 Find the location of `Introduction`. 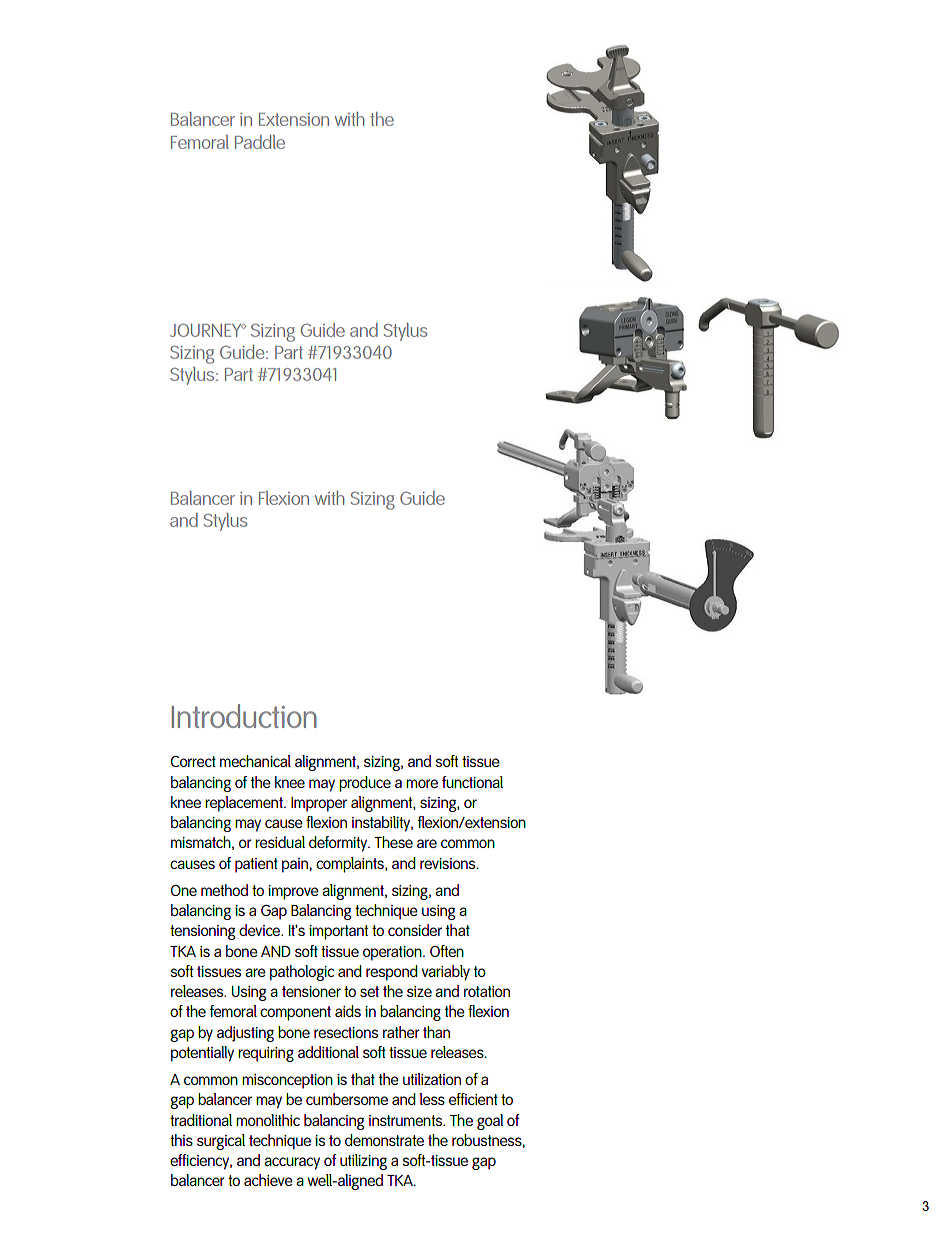

Introduction is located at coordinates (244, 716).
